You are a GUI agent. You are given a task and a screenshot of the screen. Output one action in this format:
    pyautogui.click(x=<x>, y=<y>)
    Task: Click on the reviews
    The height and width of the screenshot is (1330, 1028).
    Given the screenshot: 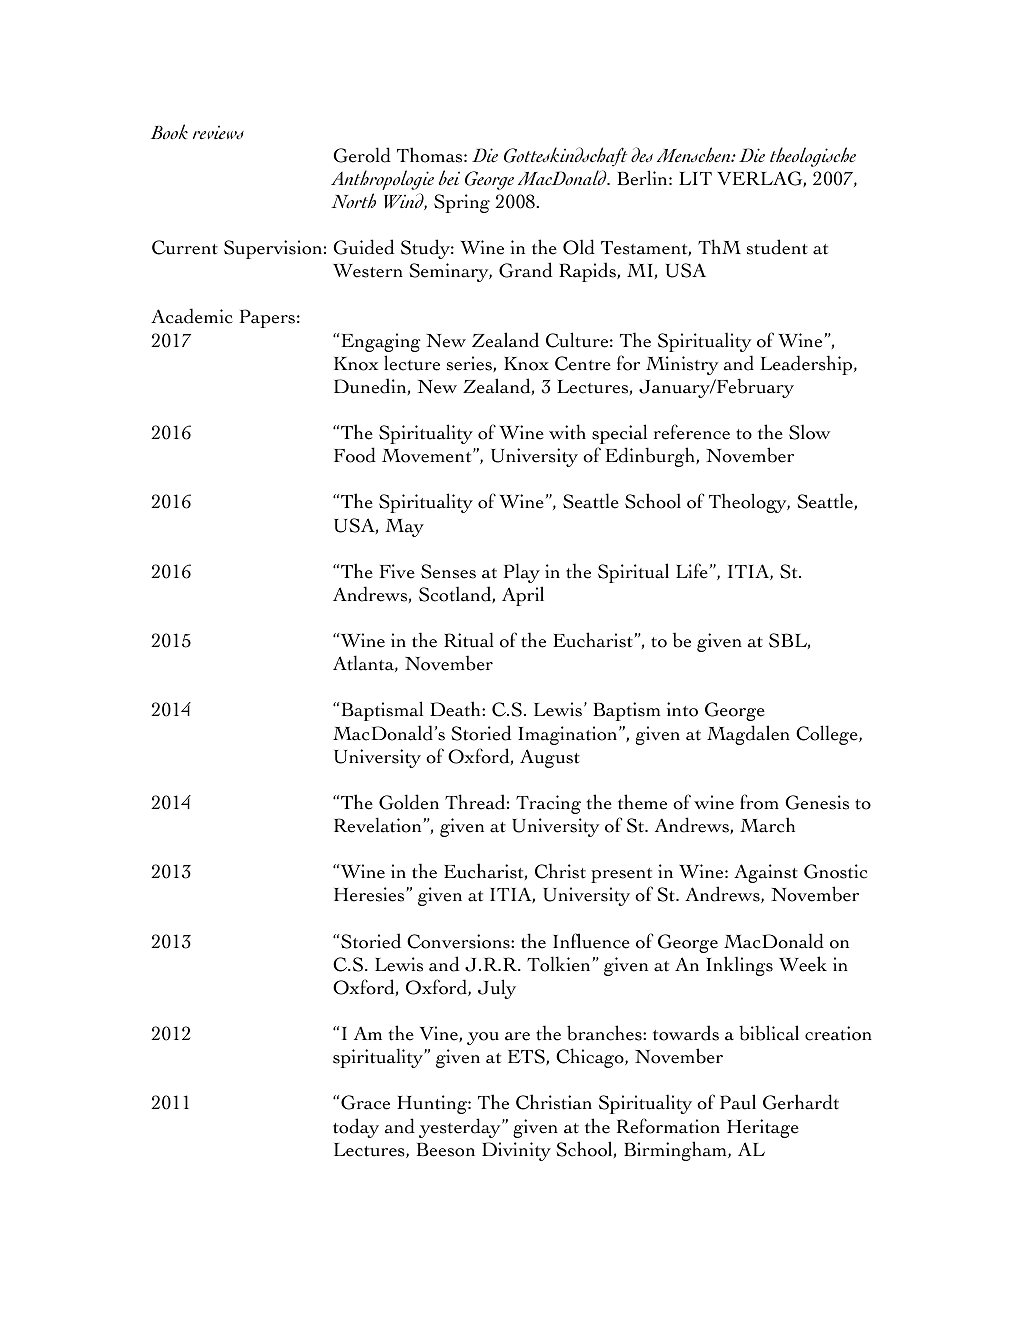 What is the action you would take?
    pyautogui.click(x=218, y=132)
